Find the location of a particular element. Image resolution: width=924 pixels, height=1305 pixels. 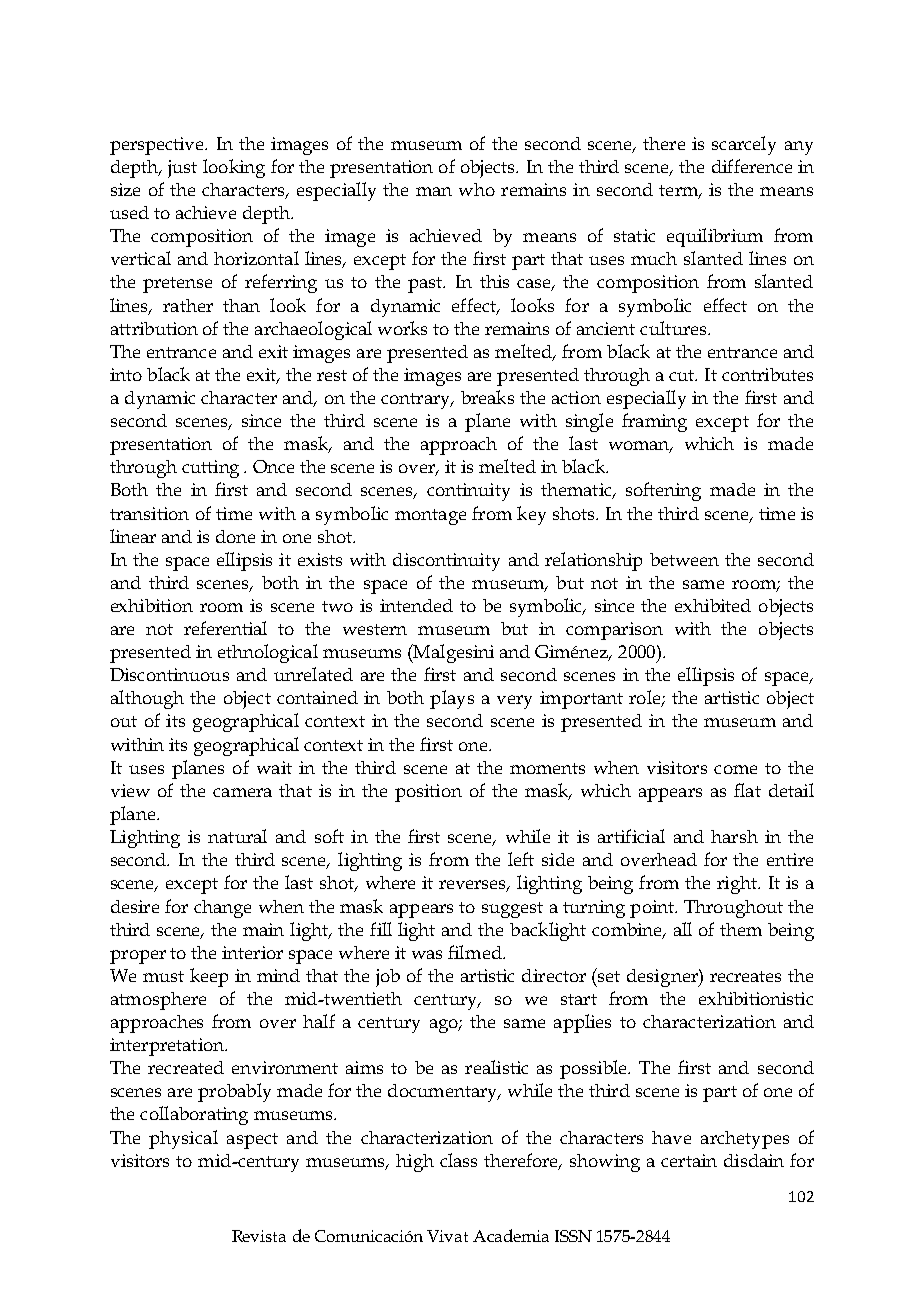

montage is located at coordinates (430, 517).
